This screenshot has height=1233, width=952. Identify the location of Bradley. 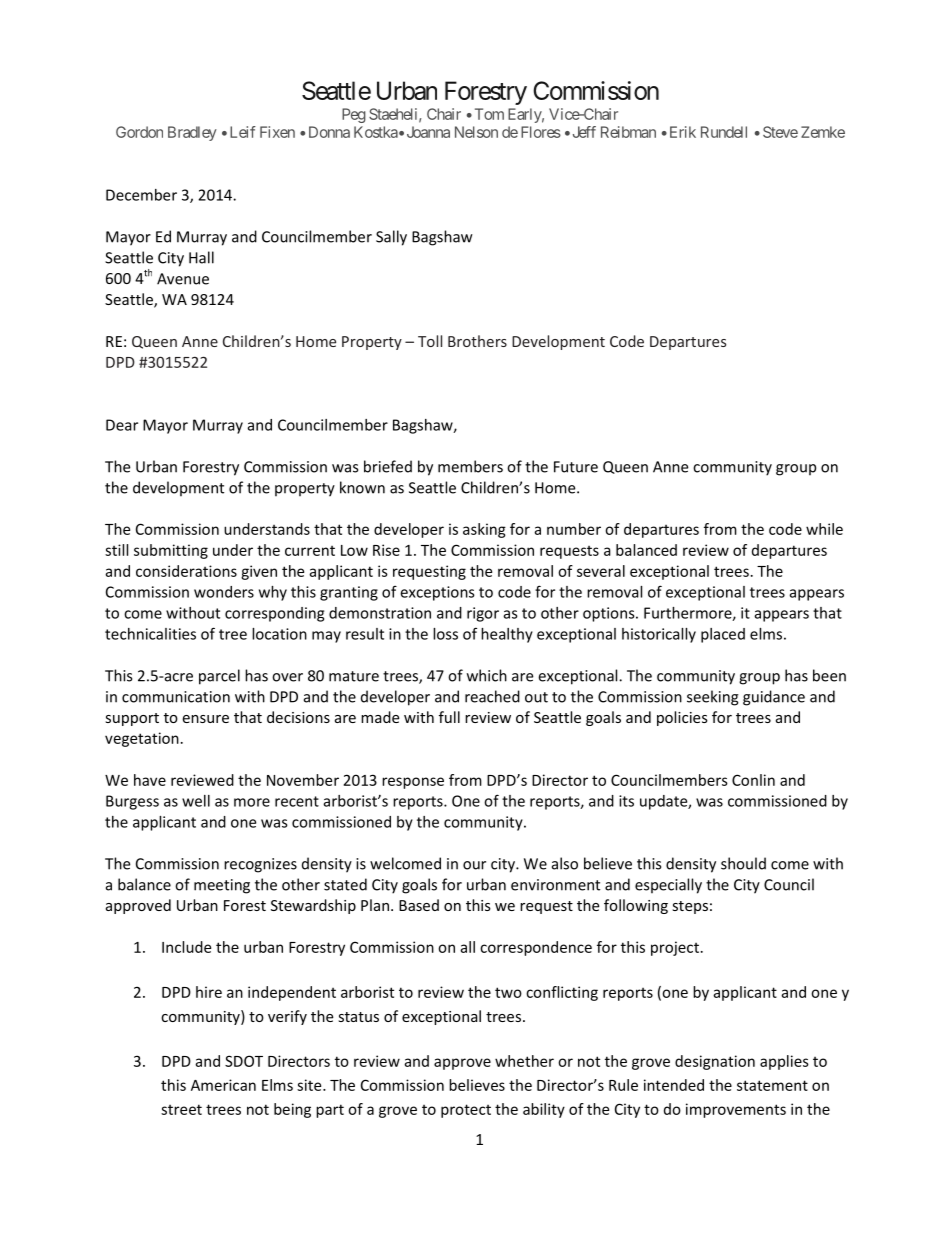
(192, 133).
